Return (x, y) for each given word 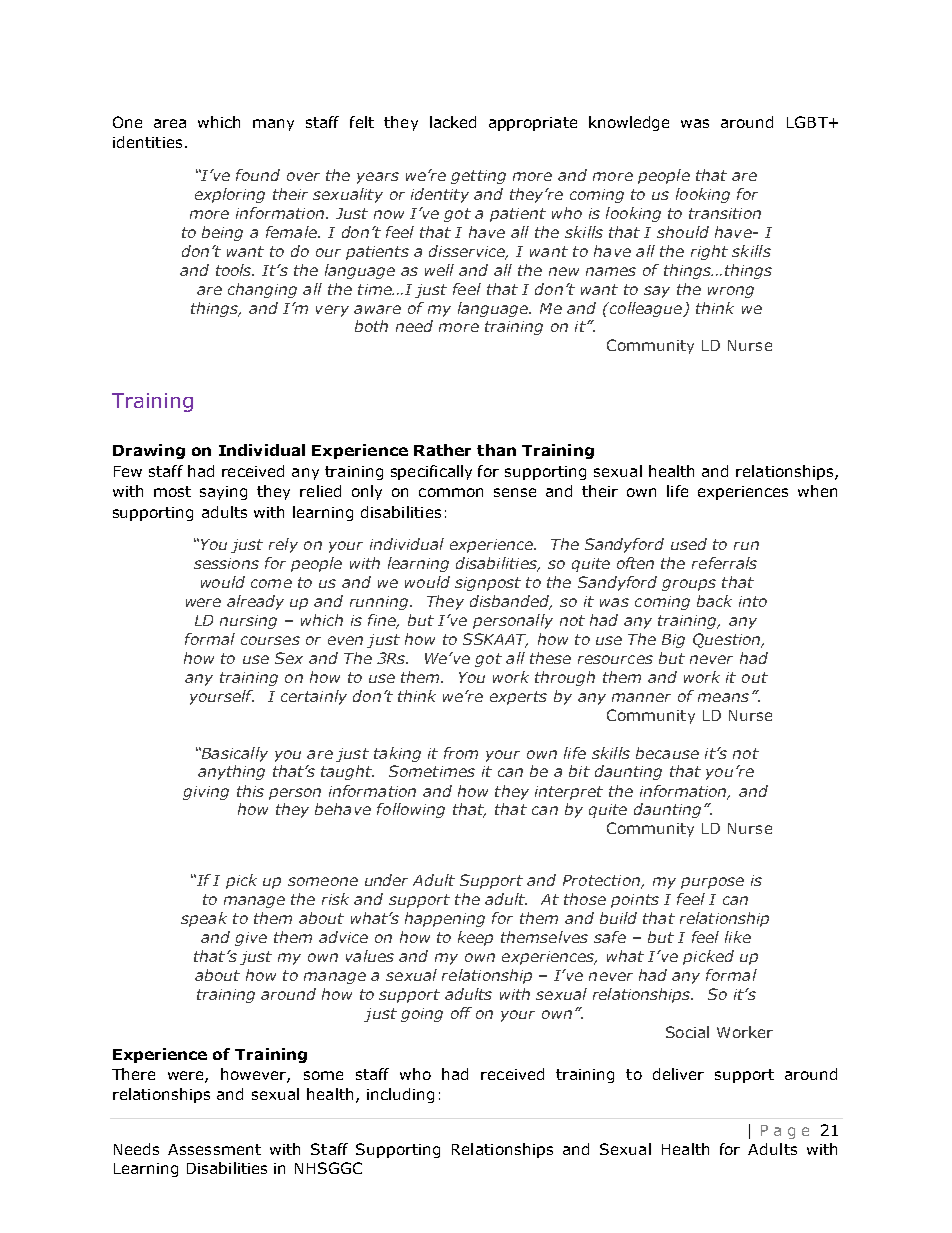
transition (725, 213)
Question (728, 640)
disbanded (511, 602)
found (258, 175)
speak (204, 919)
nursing (248, 622)
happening (445, 919)
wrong (731, 292)
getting (478, 177)
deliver (678, 1074)
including (400, 1095)
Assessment (214, 1149)
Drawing (149, 451)
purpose (712, 883)
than (496, 450)
